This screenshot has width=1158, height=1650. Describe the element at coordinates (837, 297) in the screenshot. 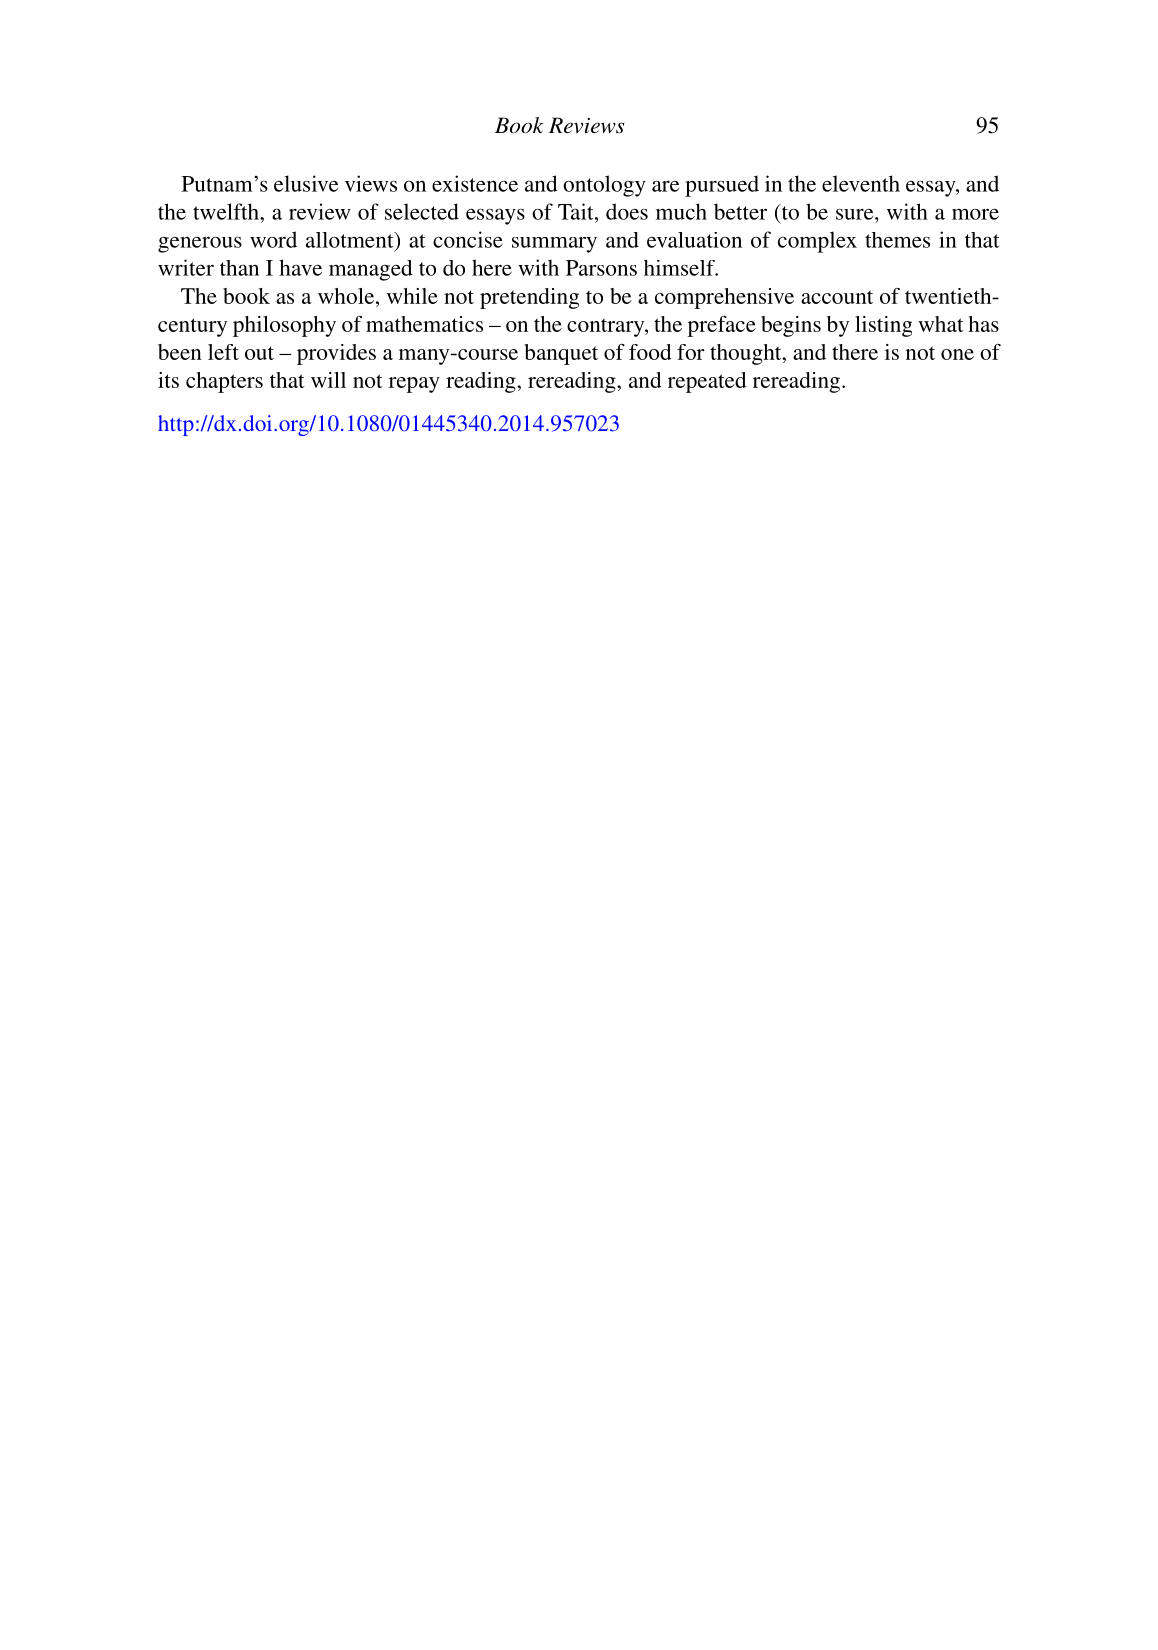

I see `account` at that location.
